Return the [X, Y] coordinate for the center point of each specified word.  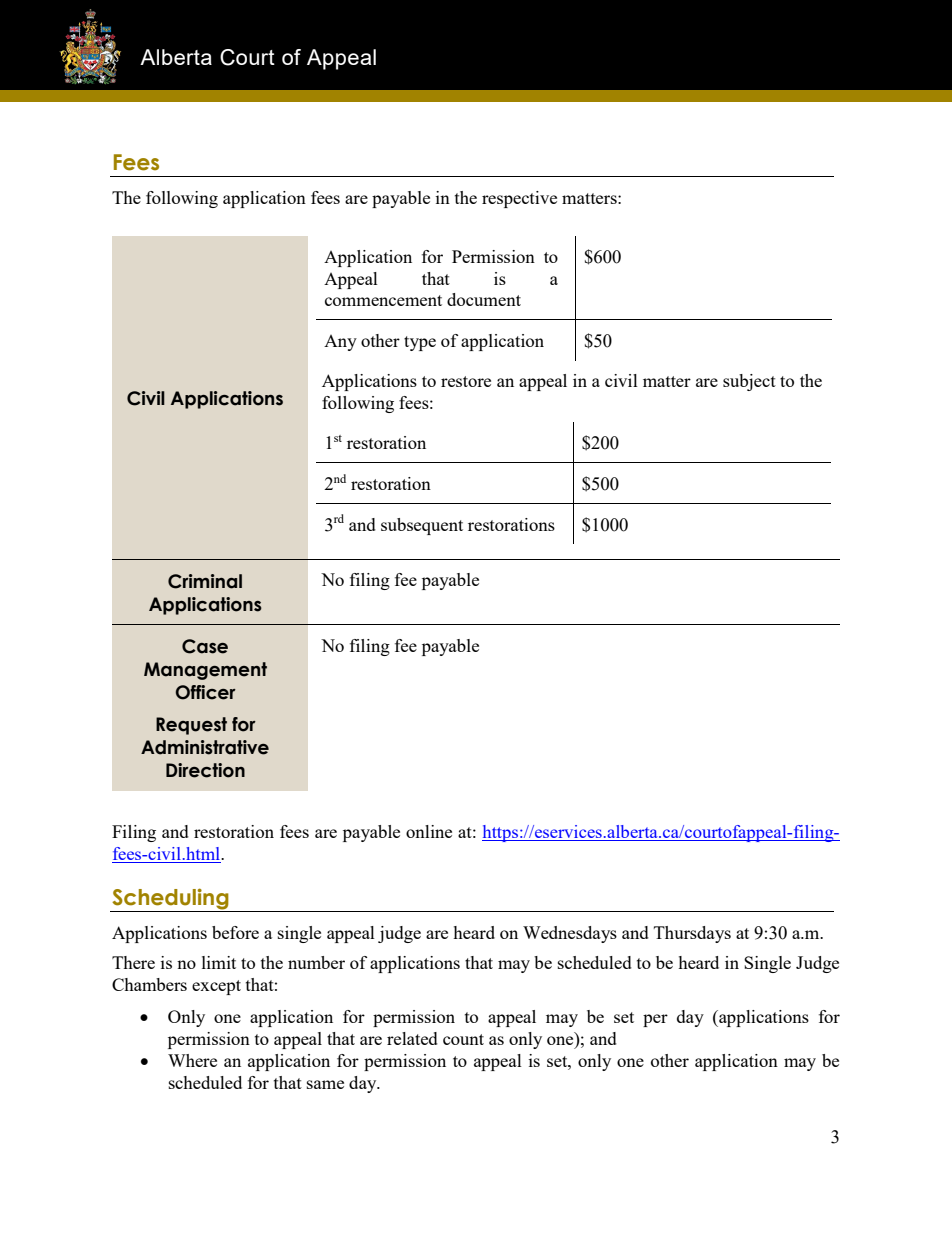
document [484, 299]
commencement [383, 300]
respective [519, 199]
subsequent [422, 526]
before [235, 932]
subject [749, 382]
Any [340, 343]
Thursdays [692, 934]
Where [192, 1060]
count [463, 1039]
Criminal [205, 581]
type [420, 343]
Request [191, 726]
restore [466, 381]
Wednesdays [570, 934]
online [429, 831]
